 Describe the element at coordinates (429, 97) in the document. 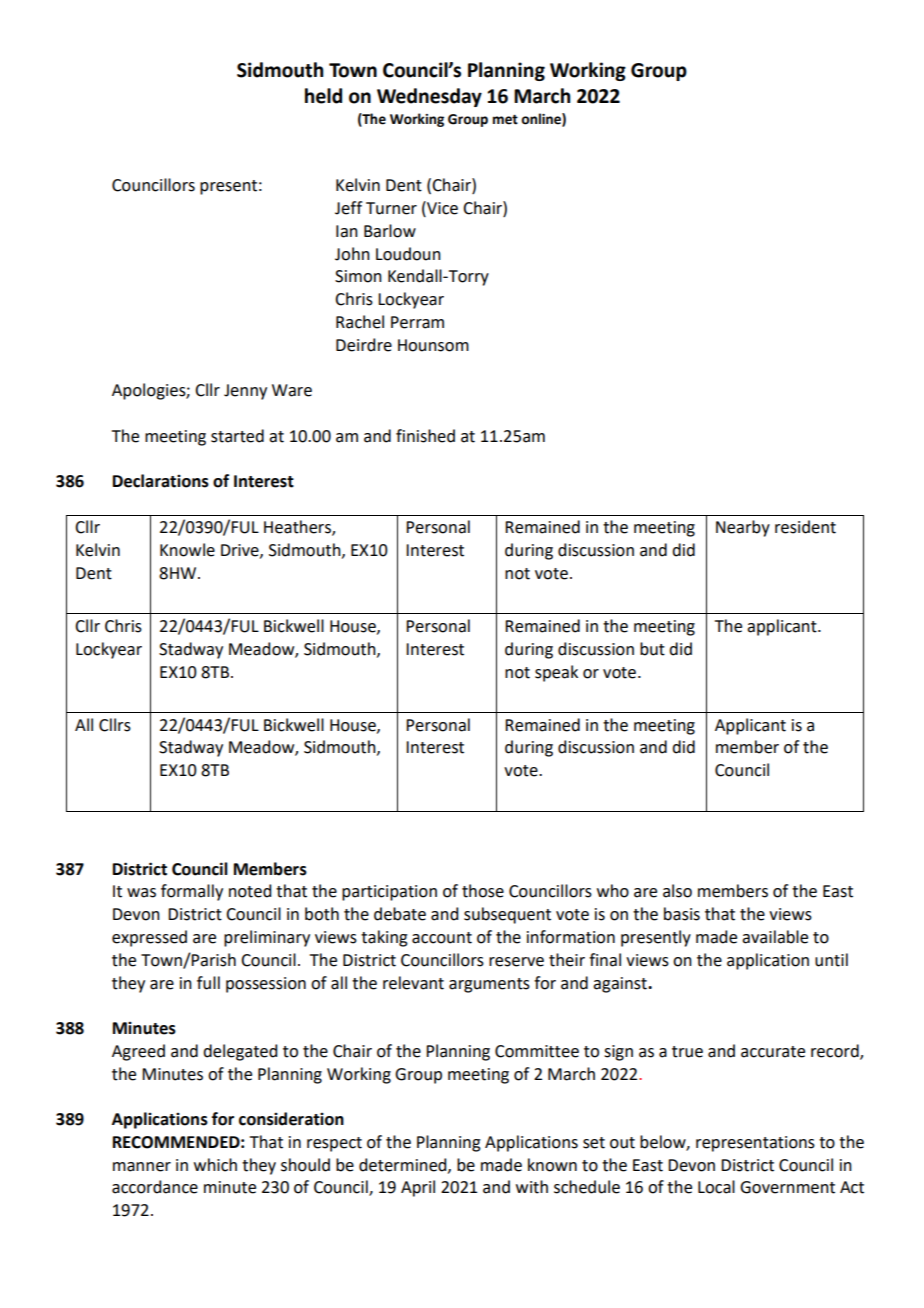

I see `Wednesday` at that location.
